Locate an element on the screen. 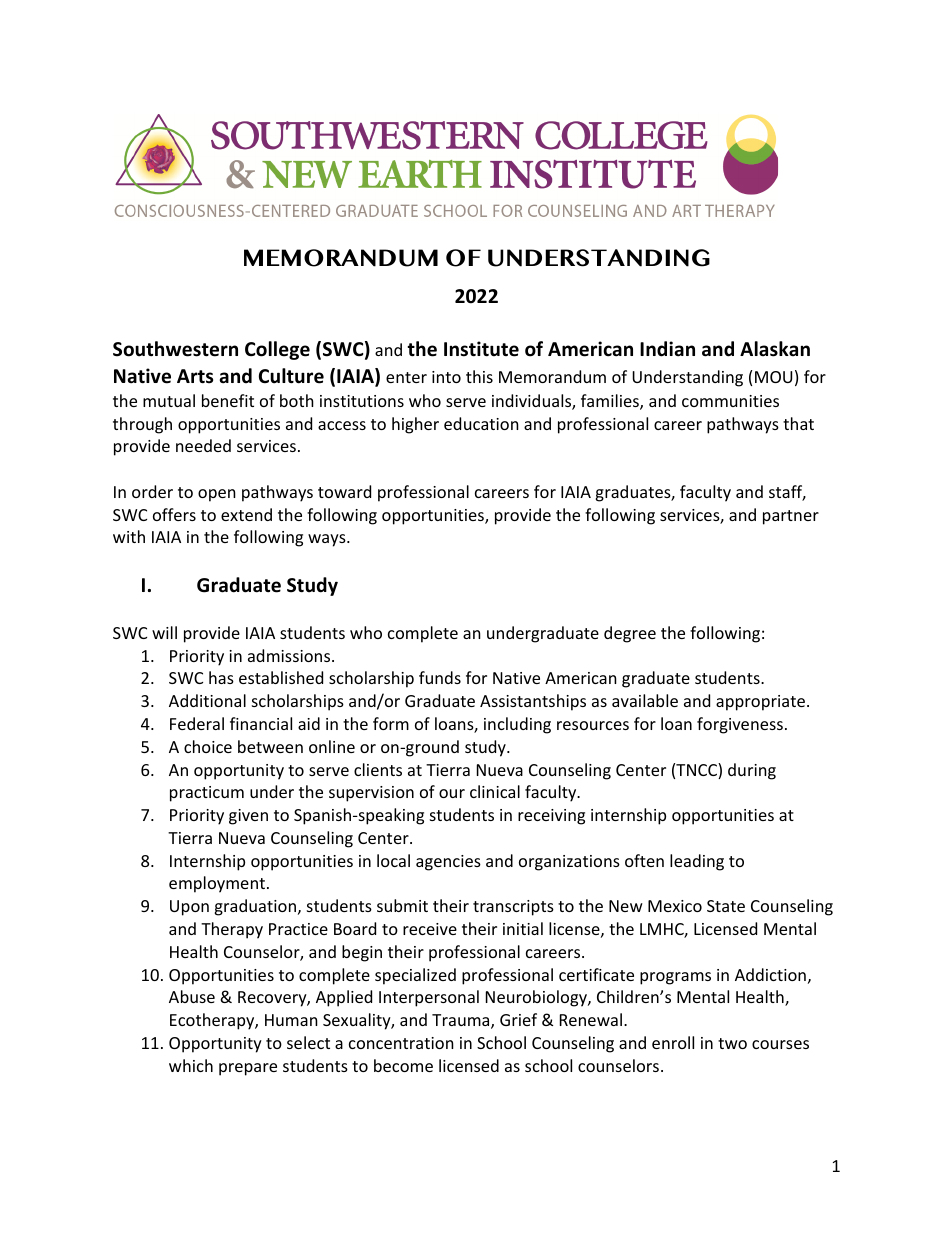 This screenshot has height=1233, width=952. will is located at coordinates (164, 632).
